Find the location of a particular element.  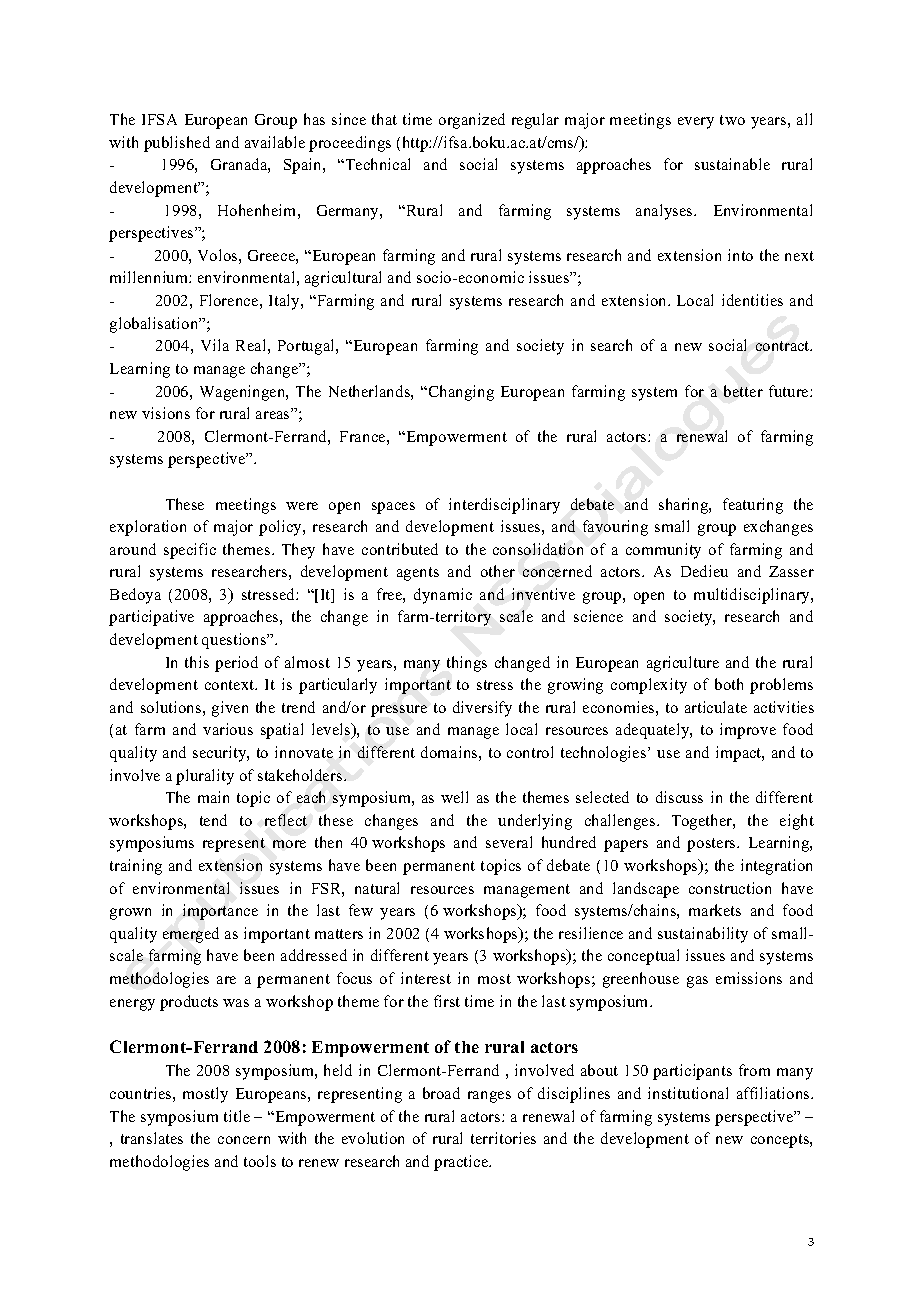

importance is located at coordinates (220, 912).
